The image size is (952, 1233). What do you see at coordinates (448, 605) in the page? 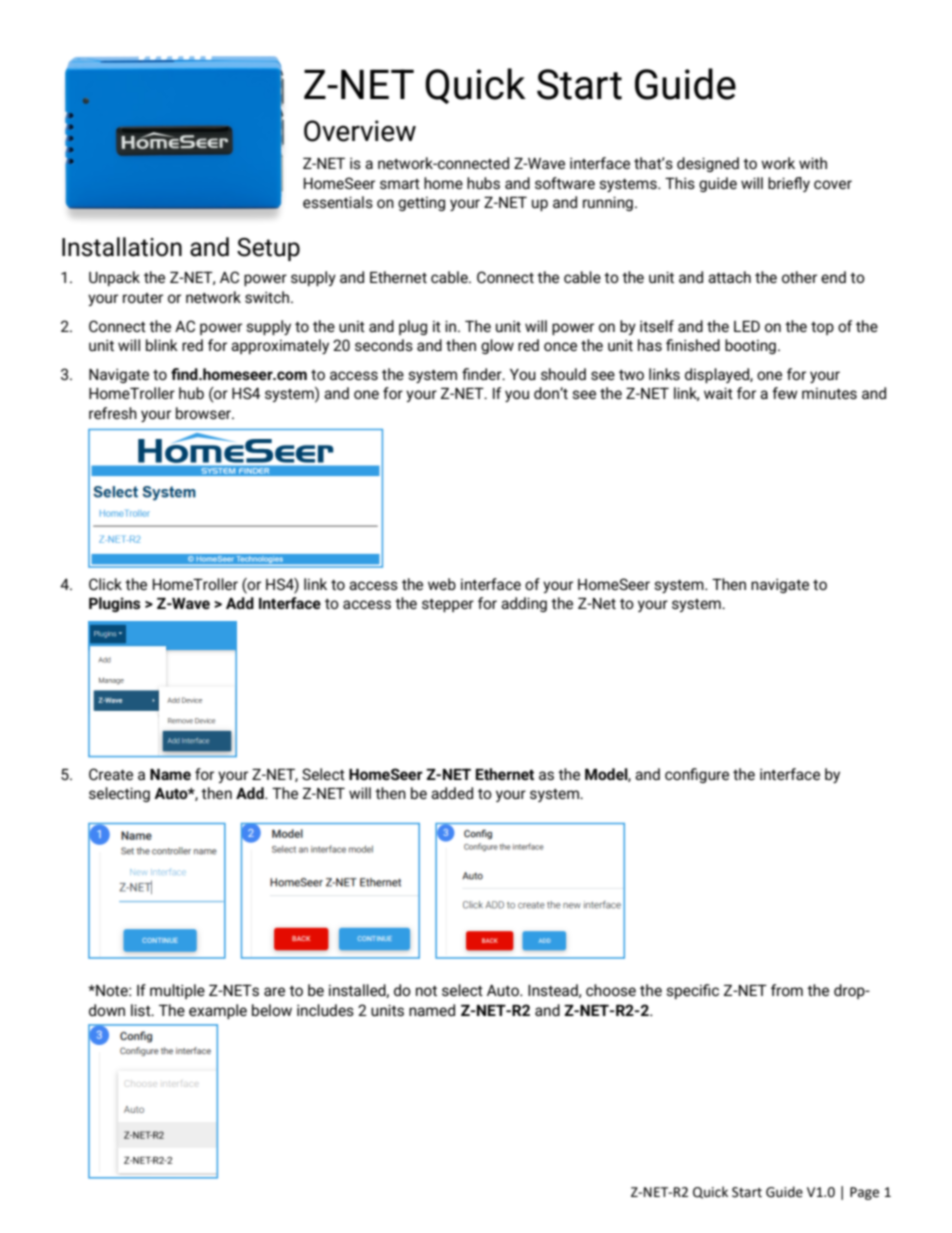
I see `stepper` at bounding box center [448, 605].
